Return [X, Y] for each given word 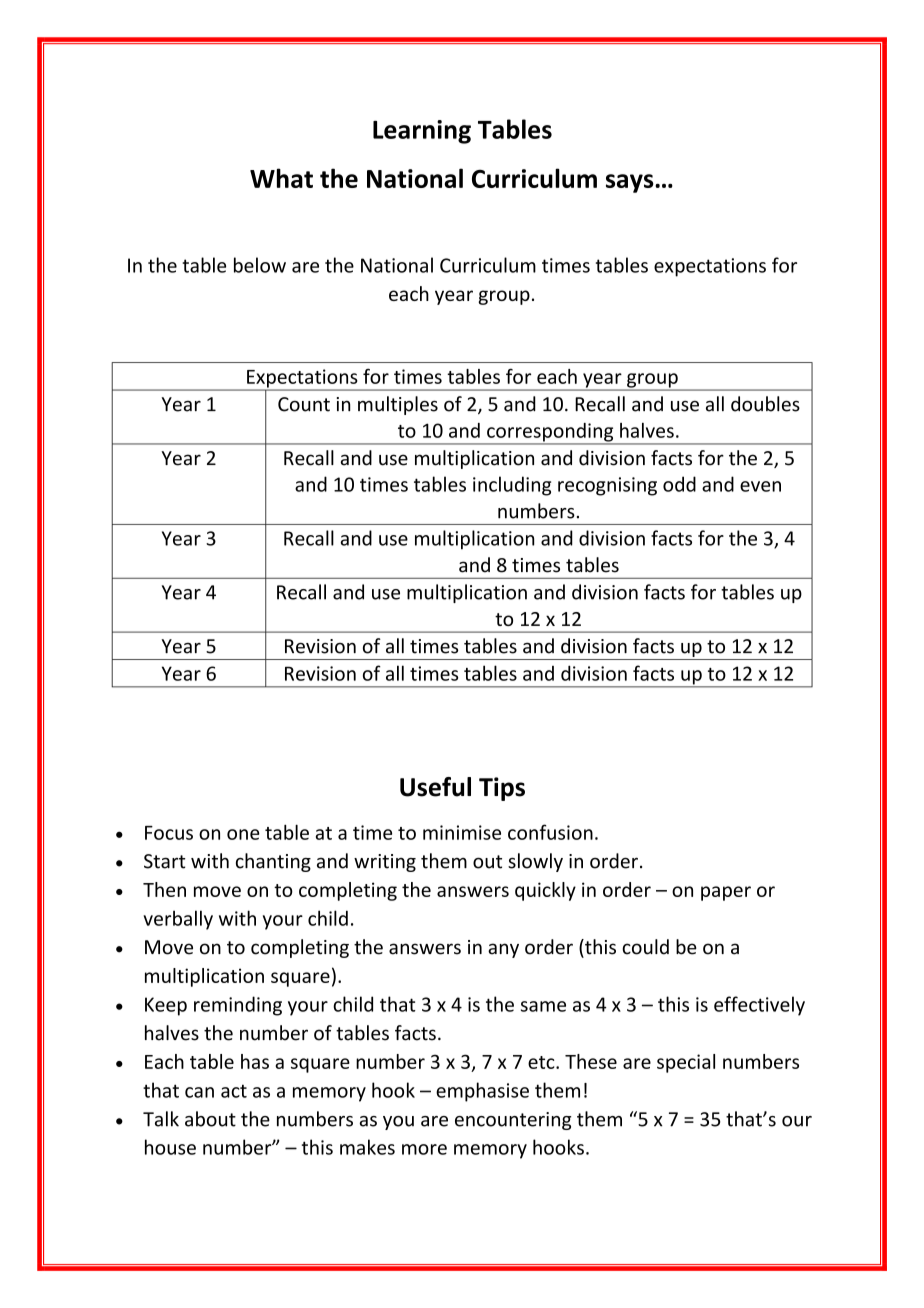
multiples [398, 405]
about [210, 1119]
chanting [273, 862]
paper [726, 893]
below [260, 265]
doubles [765, 404]
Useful [435, 787]
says [631, 183]
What [281, 178]
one [243, 834]
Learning [422, 132]
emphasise [482, 1092]
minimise [462, 832]
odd [679, 484]
